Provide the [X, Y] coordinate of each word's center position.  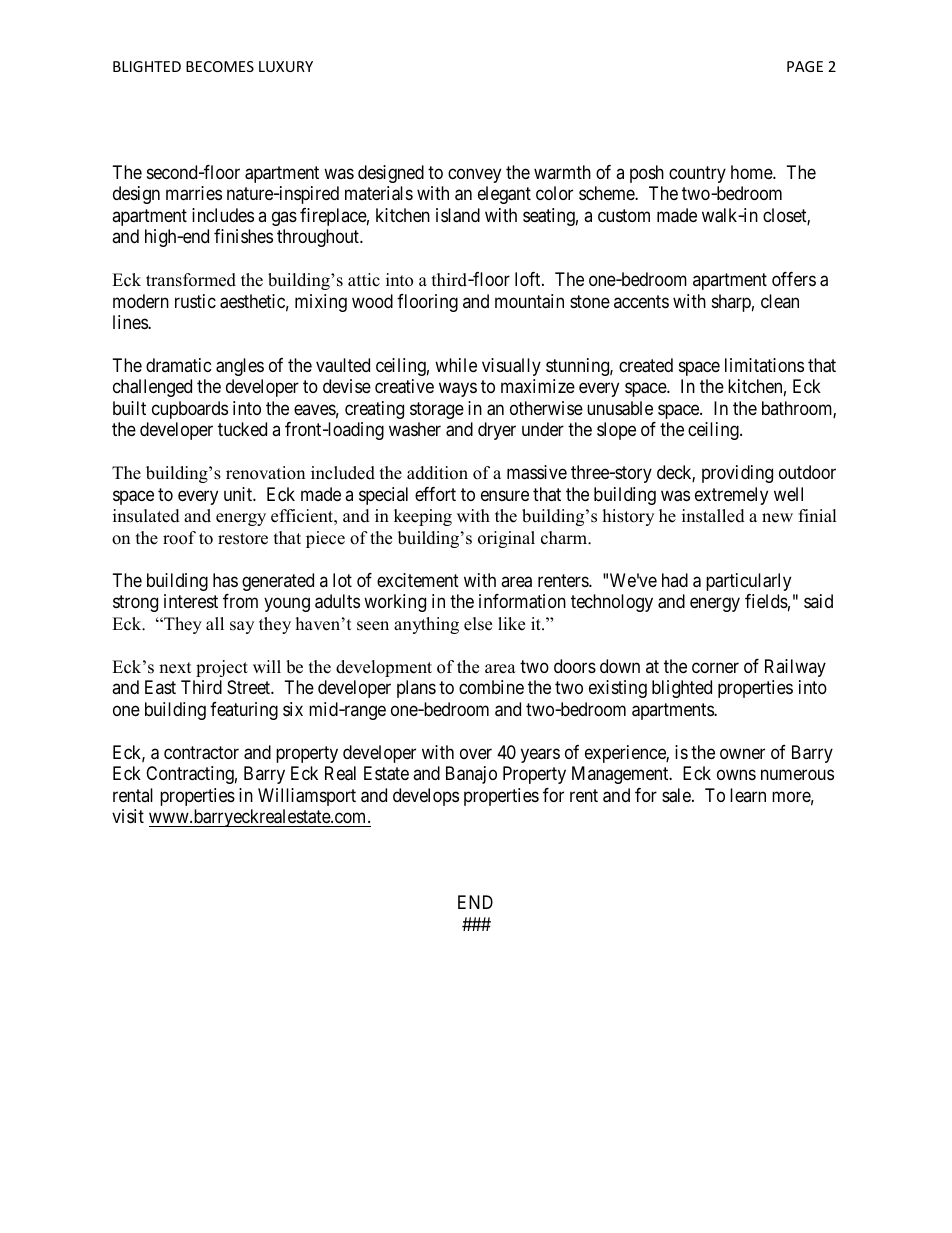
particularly [748, 582]
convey [474, 175]
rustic [195, 301]
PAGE [805, 66]
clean [780, 301]
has [225, 580]
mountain [529, 301]
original [506, 539]
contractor [201, 753]
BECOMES [220, 66]
